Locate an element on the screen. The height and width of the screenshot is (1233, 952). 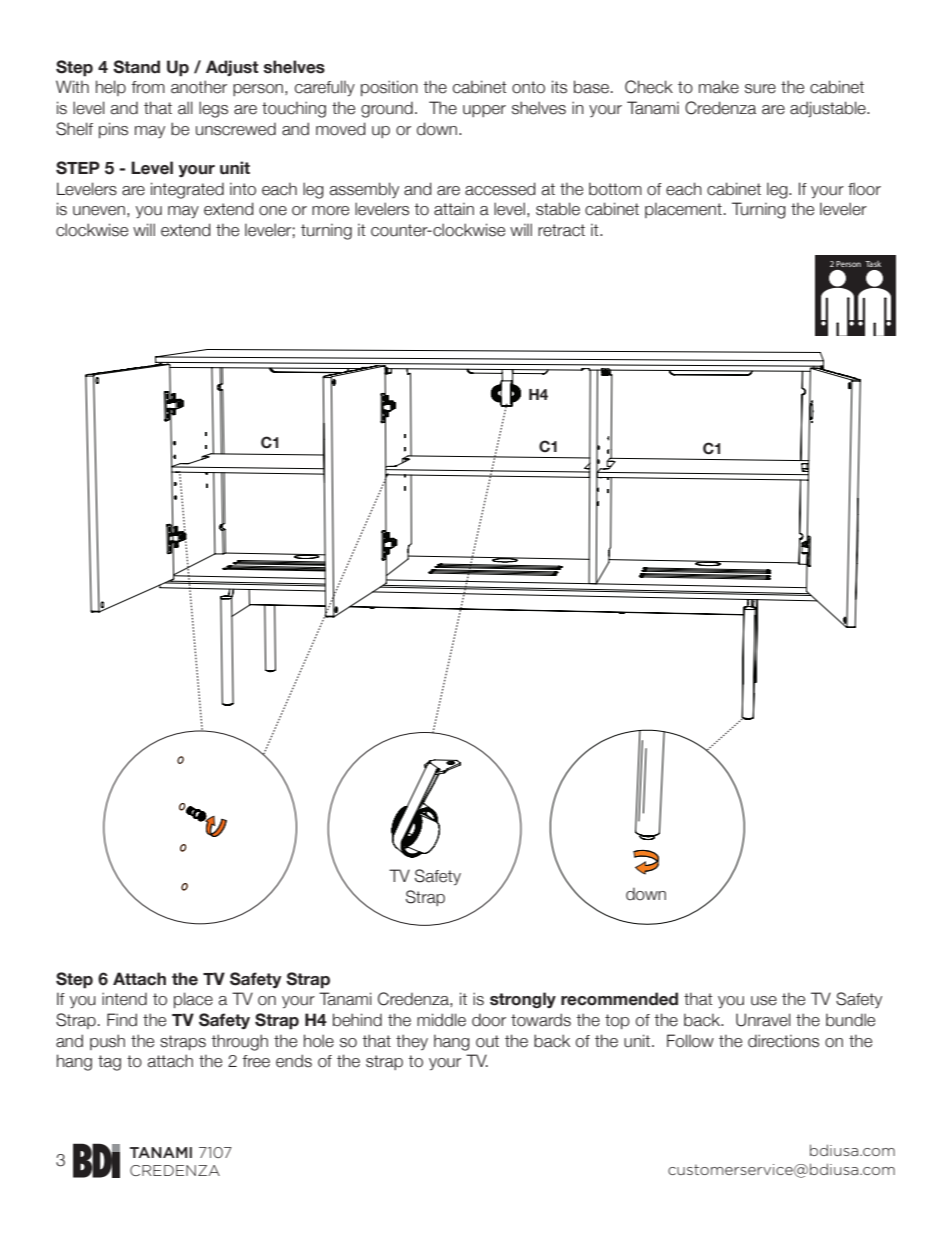
all is located at coordinates (185, 108).
